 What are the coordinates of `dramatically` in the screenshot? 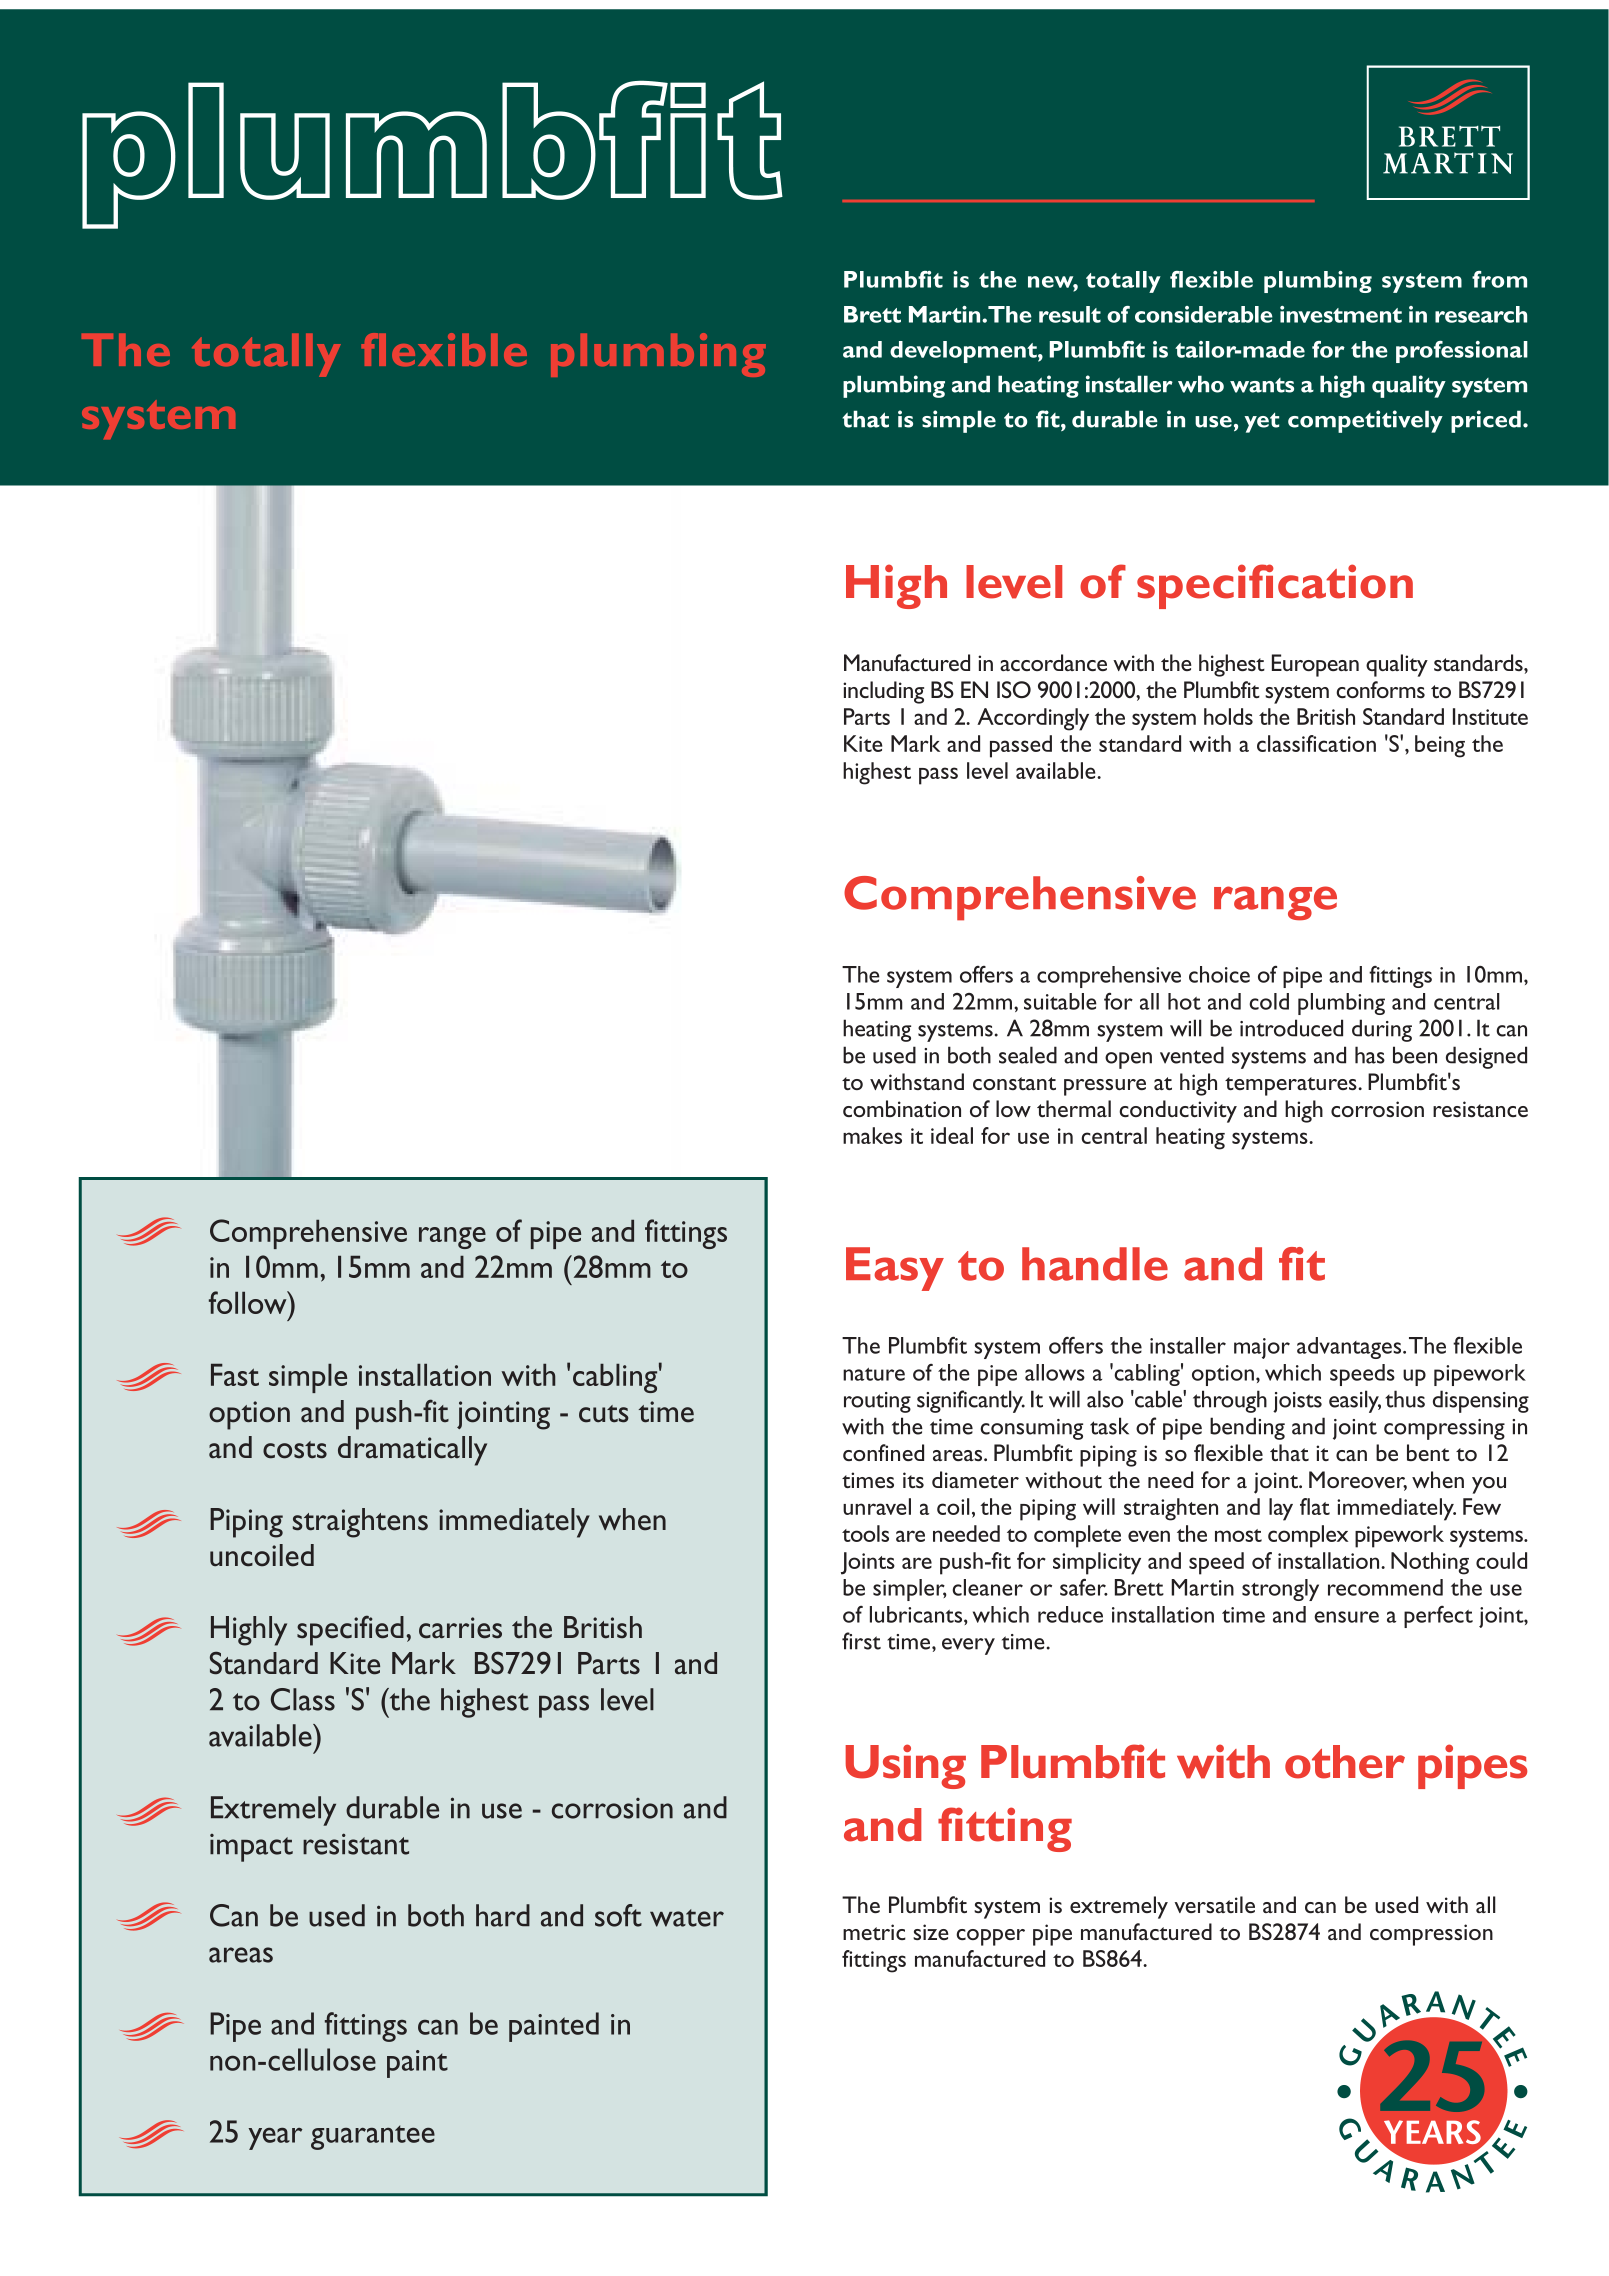 It's located at (412, 1451).
